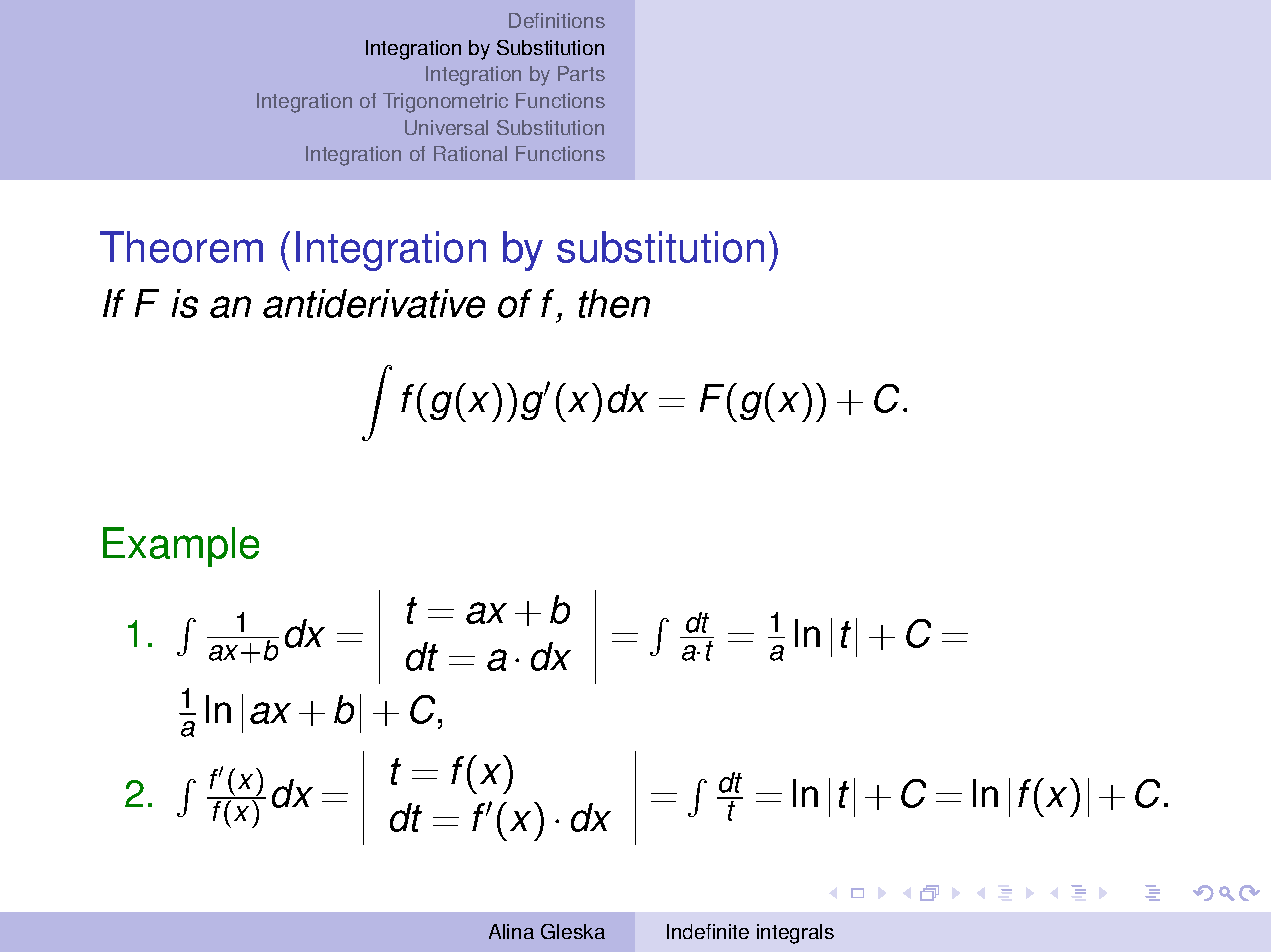  Describe the element at coordinates (614, 303) in the screenshot. I see `then` at that location.
